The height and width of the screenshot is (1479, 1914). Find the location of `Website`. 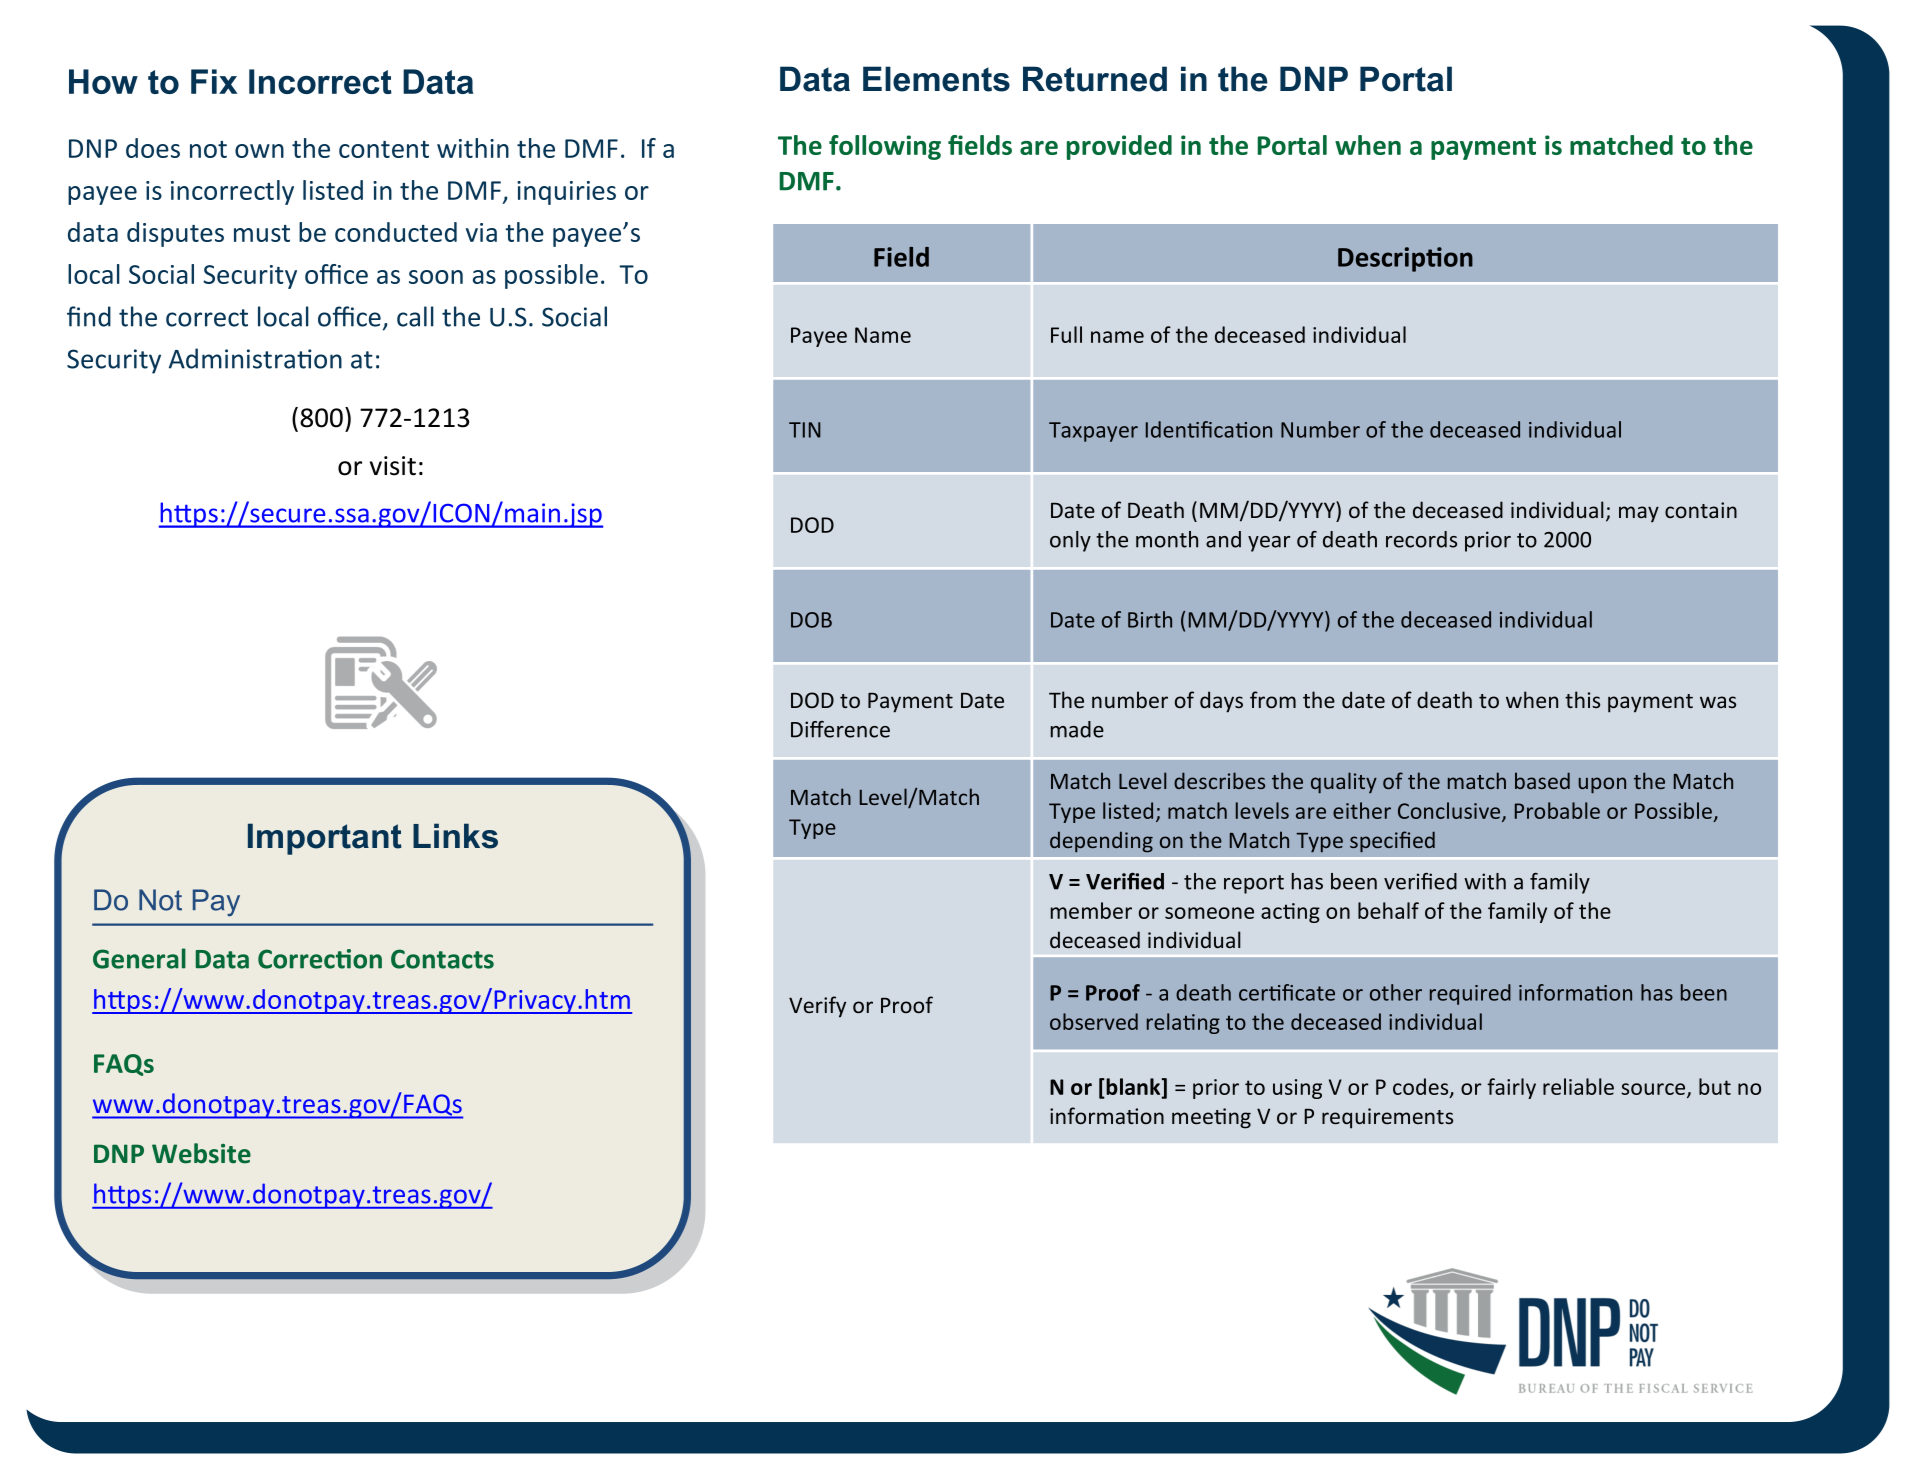

Website is located at coordinates (201, 1153).
